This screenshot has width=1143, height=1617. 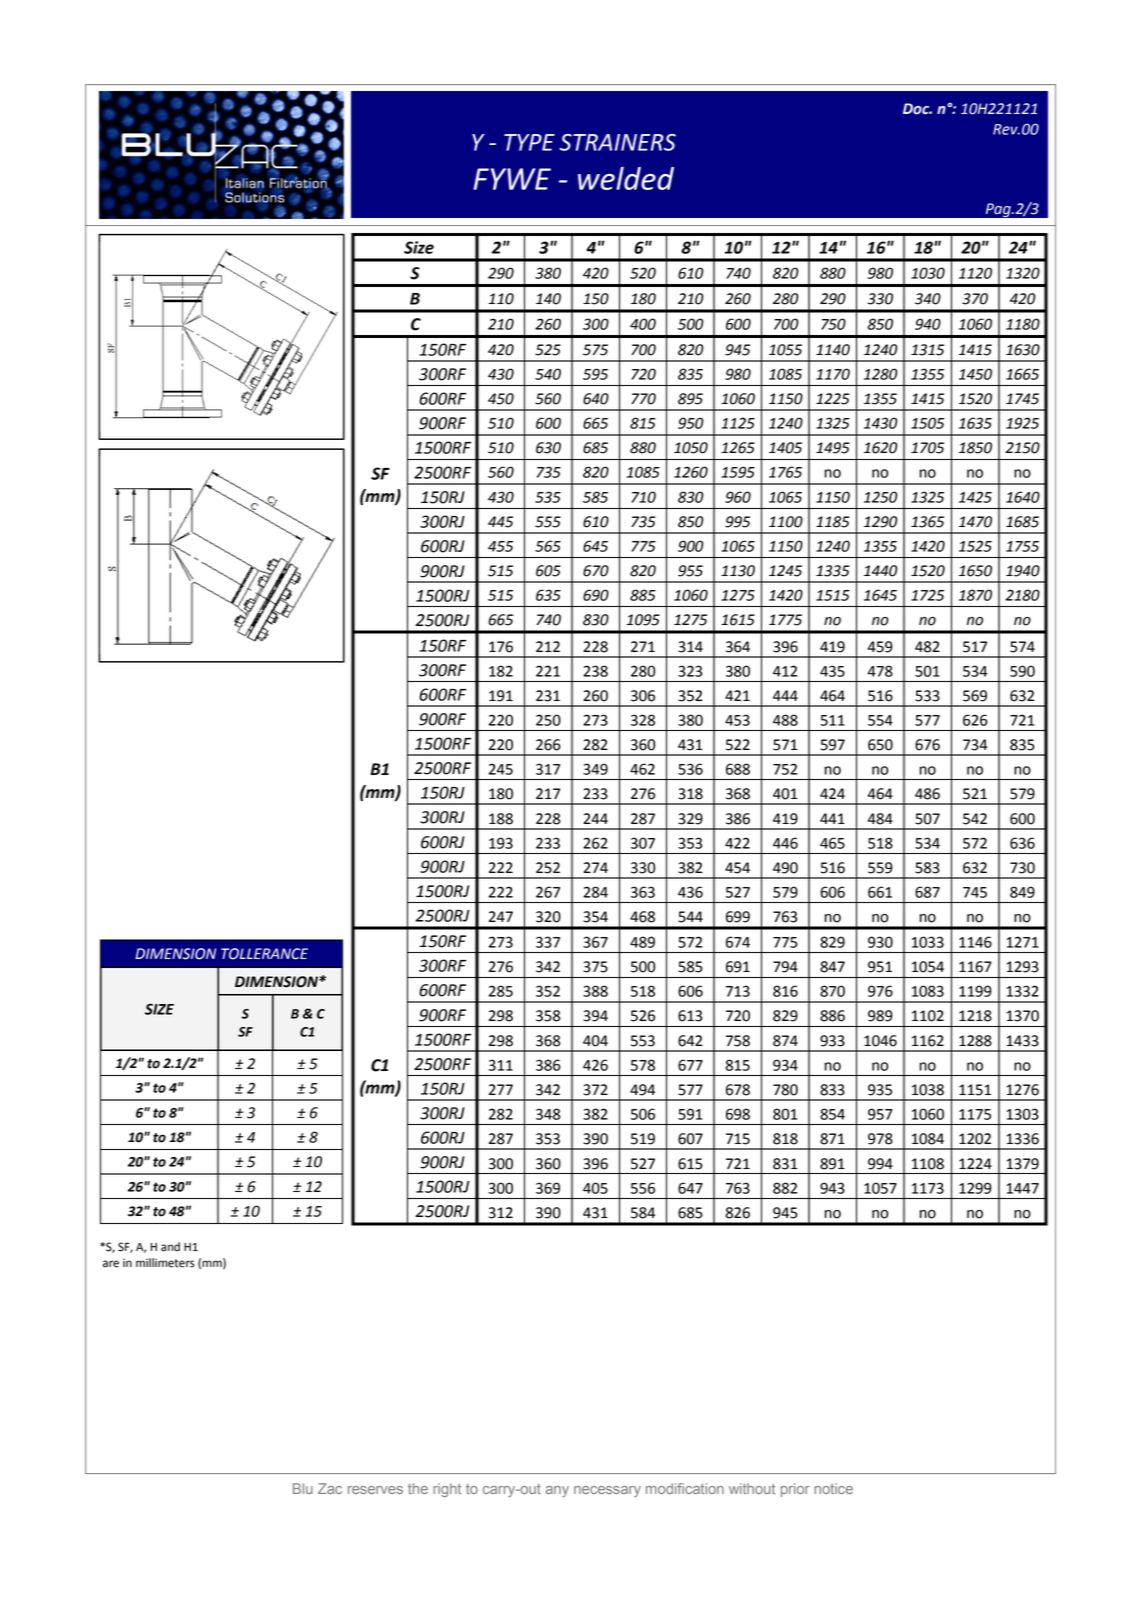 What do you see at coordinates (375, 1490) in the screenshot?
I see `reserves` at bounding box center [375, 1490].
